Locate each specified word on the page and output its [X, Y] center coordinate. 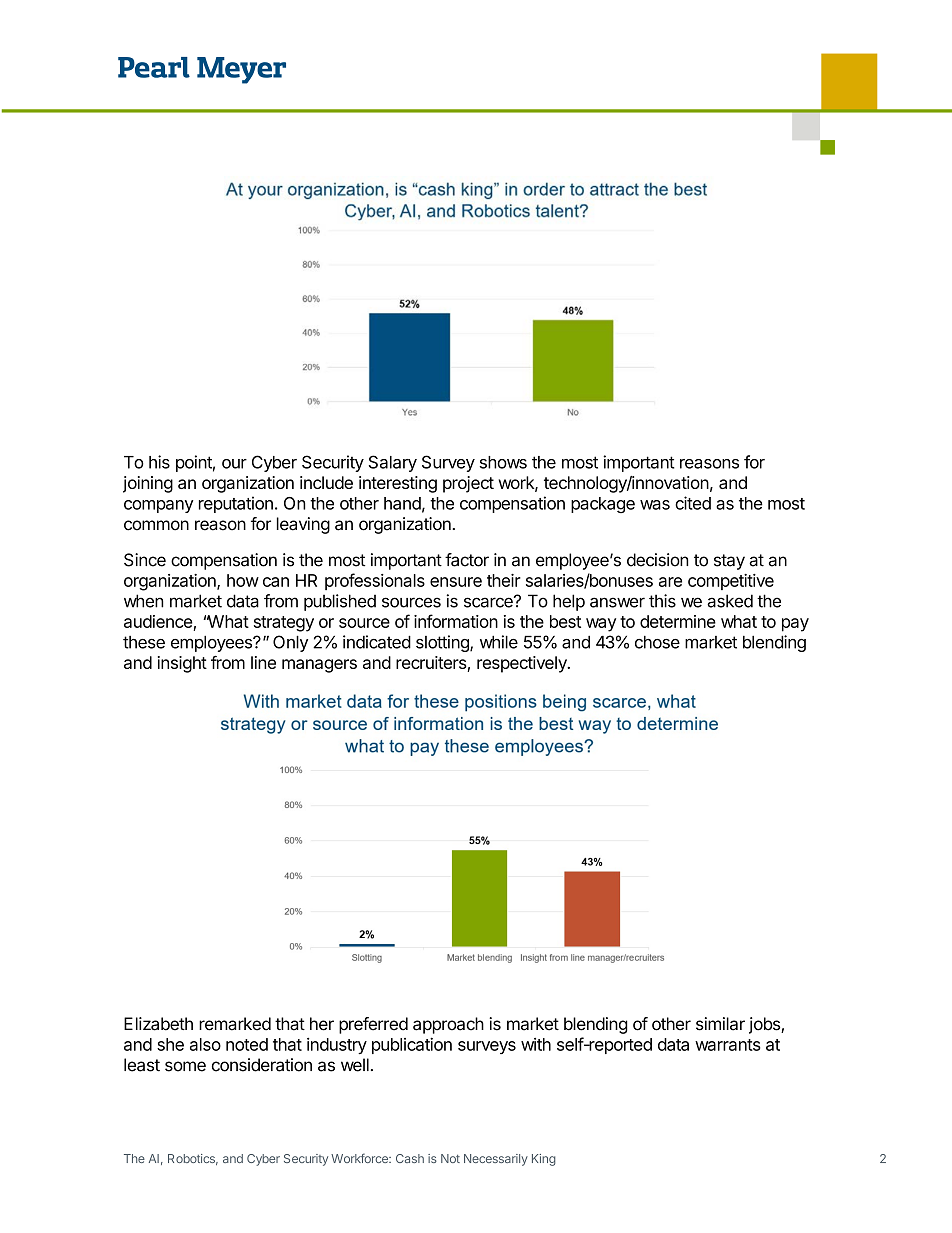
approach [448, 1025]
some [185, 1066]
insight [182, 664]
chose [657, 642]
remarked [235, 1024]
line [263, 662]
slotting [443, 643]
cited [693, 503]
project [468, 484]
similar [720, 1024]
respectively [523, 664]
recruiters [432, 664]
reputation [236, 504]
